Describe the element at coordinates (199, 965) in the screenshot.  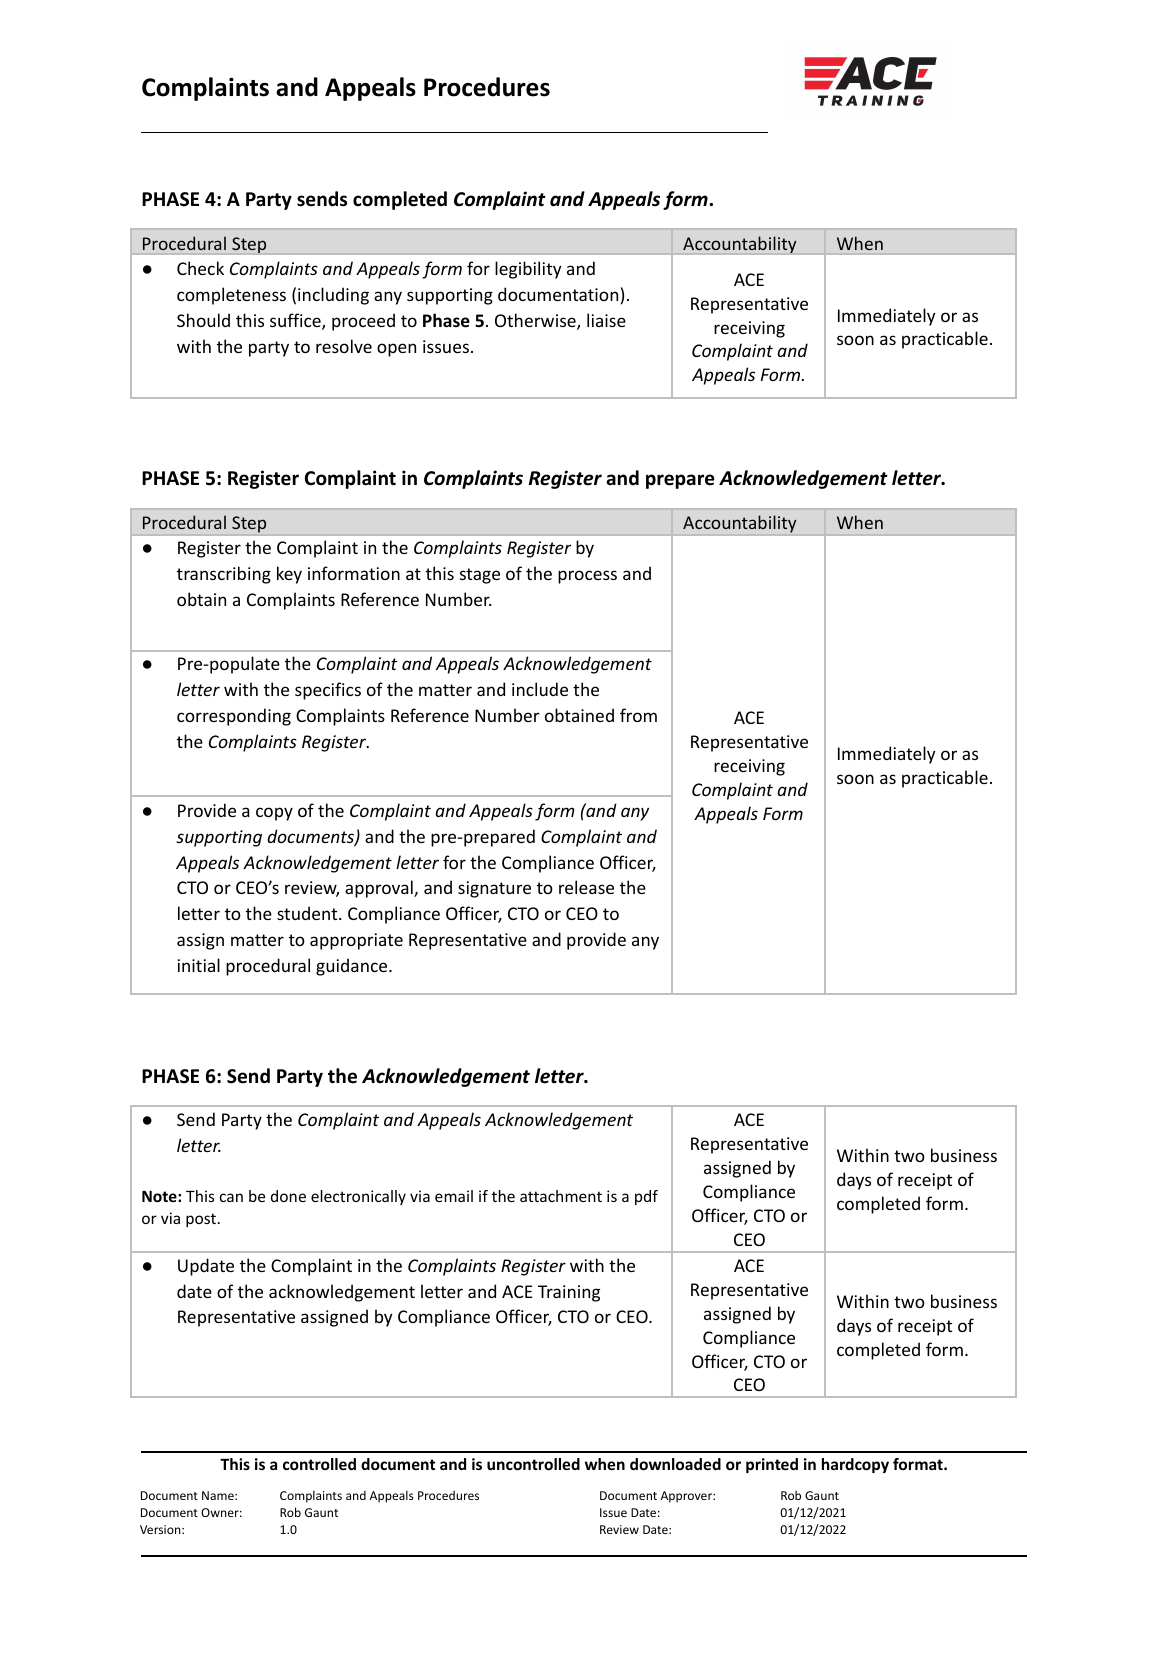
I see `initial` at that location.
